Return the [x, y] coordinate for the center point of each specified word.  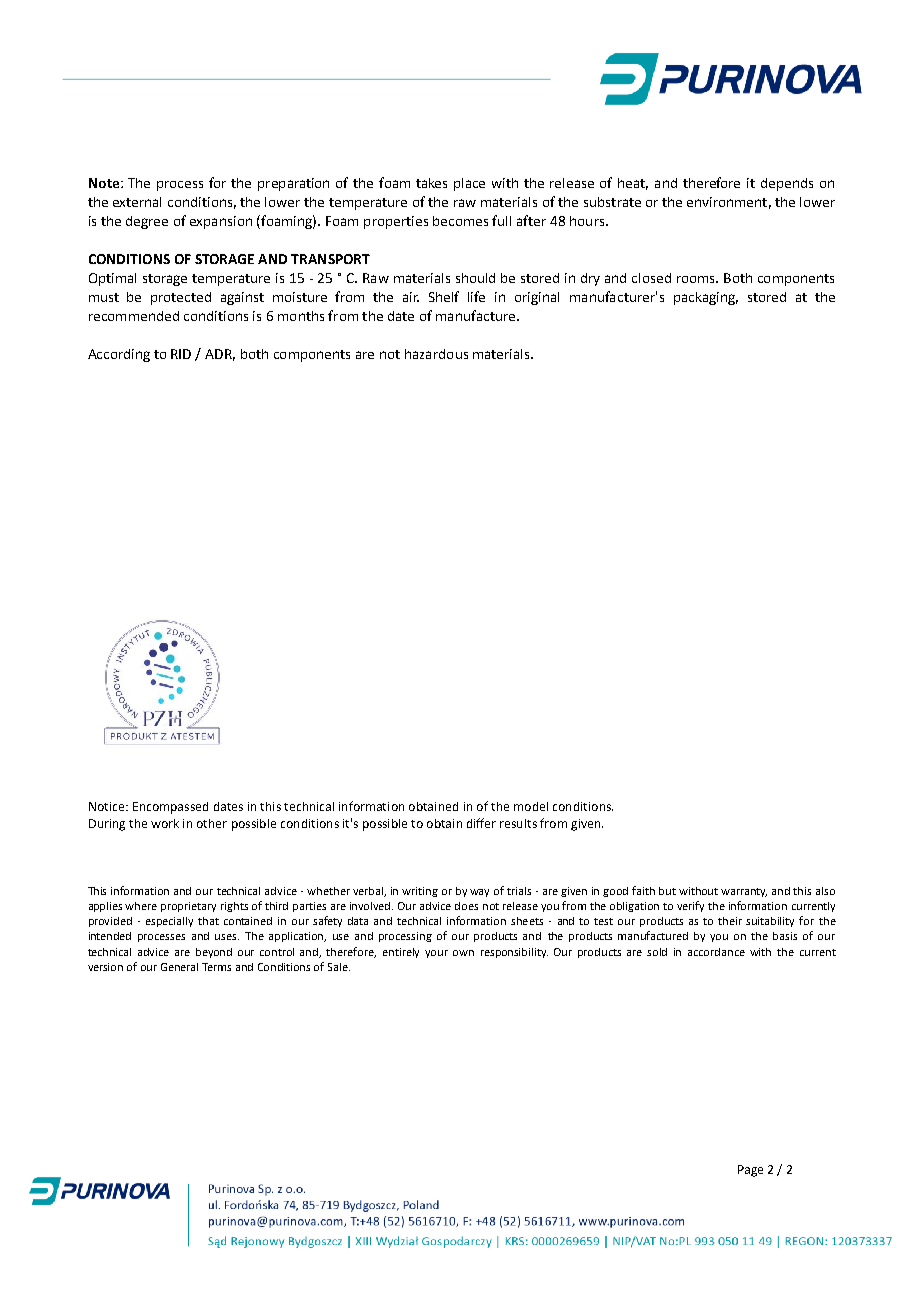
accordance [716, 952]
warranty [744, 892]
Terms [216, 967]
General [179, 967]
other [212, 823]
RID [181, 354]
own [463, 953]
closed [651, 278]
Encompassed [170, 808]
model [531, 806]
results [518, 823]
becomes [460, 221]
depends [787, 184]
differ [481, 823]
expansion [221, 222]
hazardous [436, 354]
